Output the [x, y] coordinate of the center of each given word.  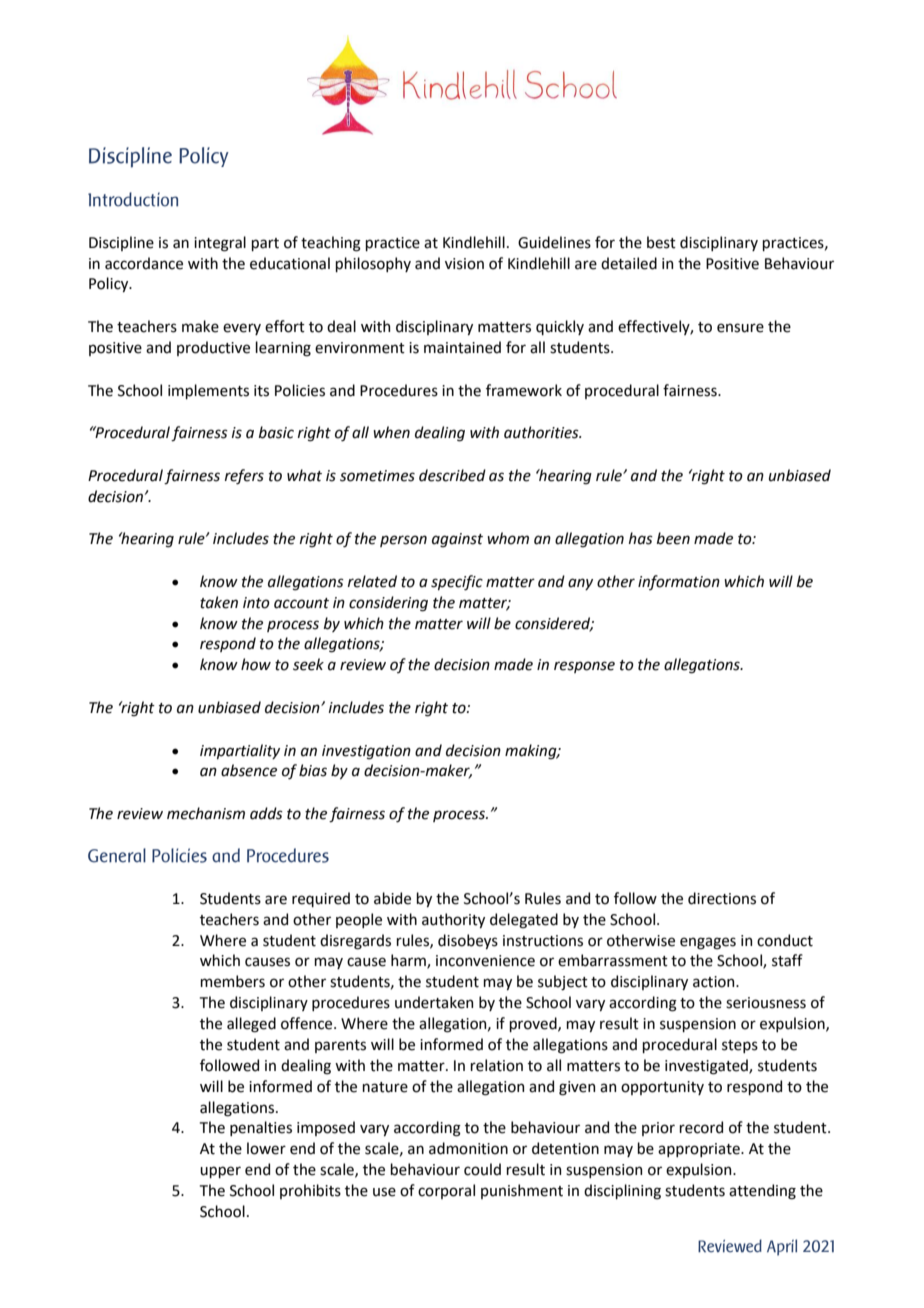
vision [464, 264]
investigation [366, 752]
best [661, 242]
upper [220, 1172]
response [584, 667]
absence [249, 770]
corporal [446, 1191]
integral [220, 244]
